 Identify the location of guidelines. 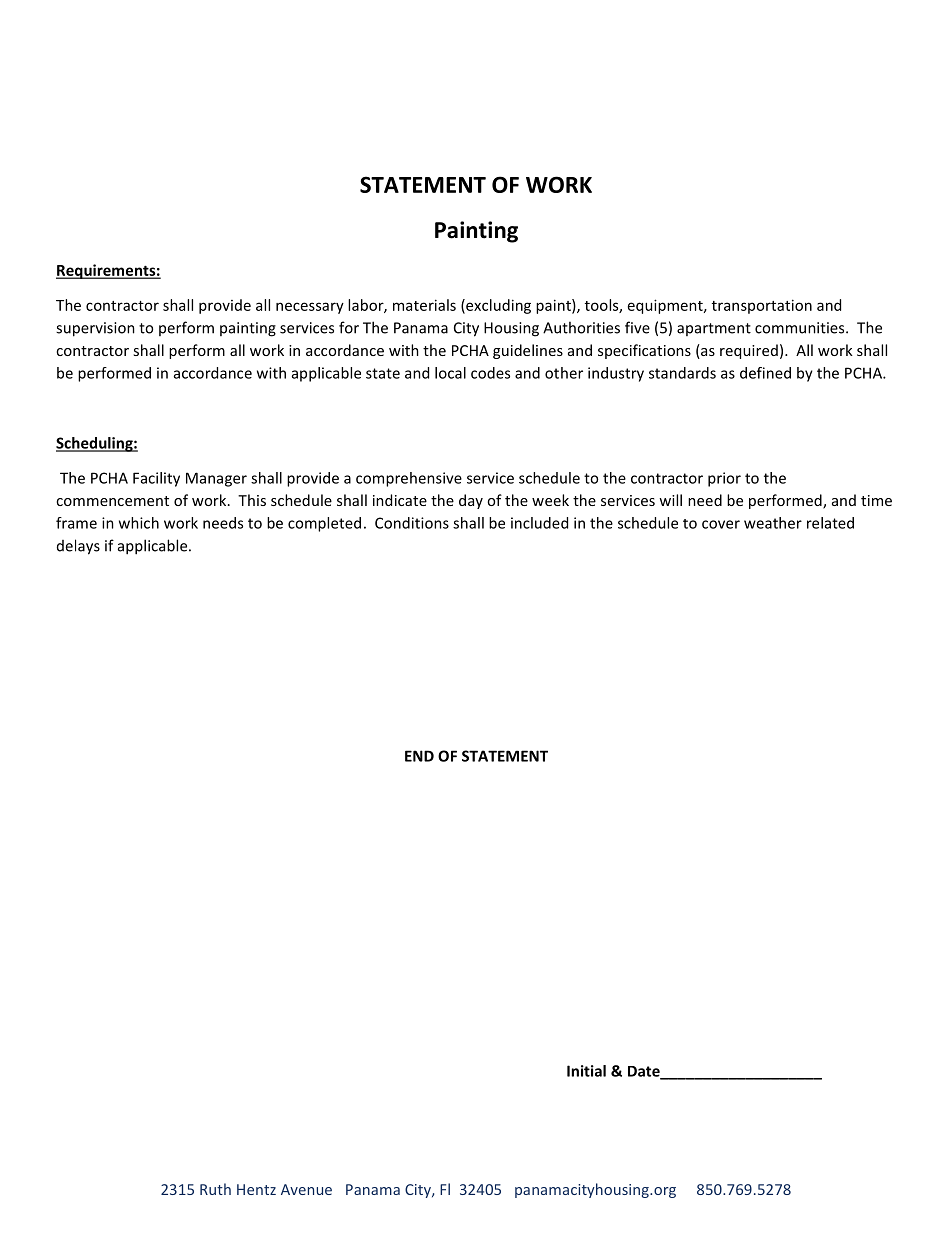
(528, 351).
